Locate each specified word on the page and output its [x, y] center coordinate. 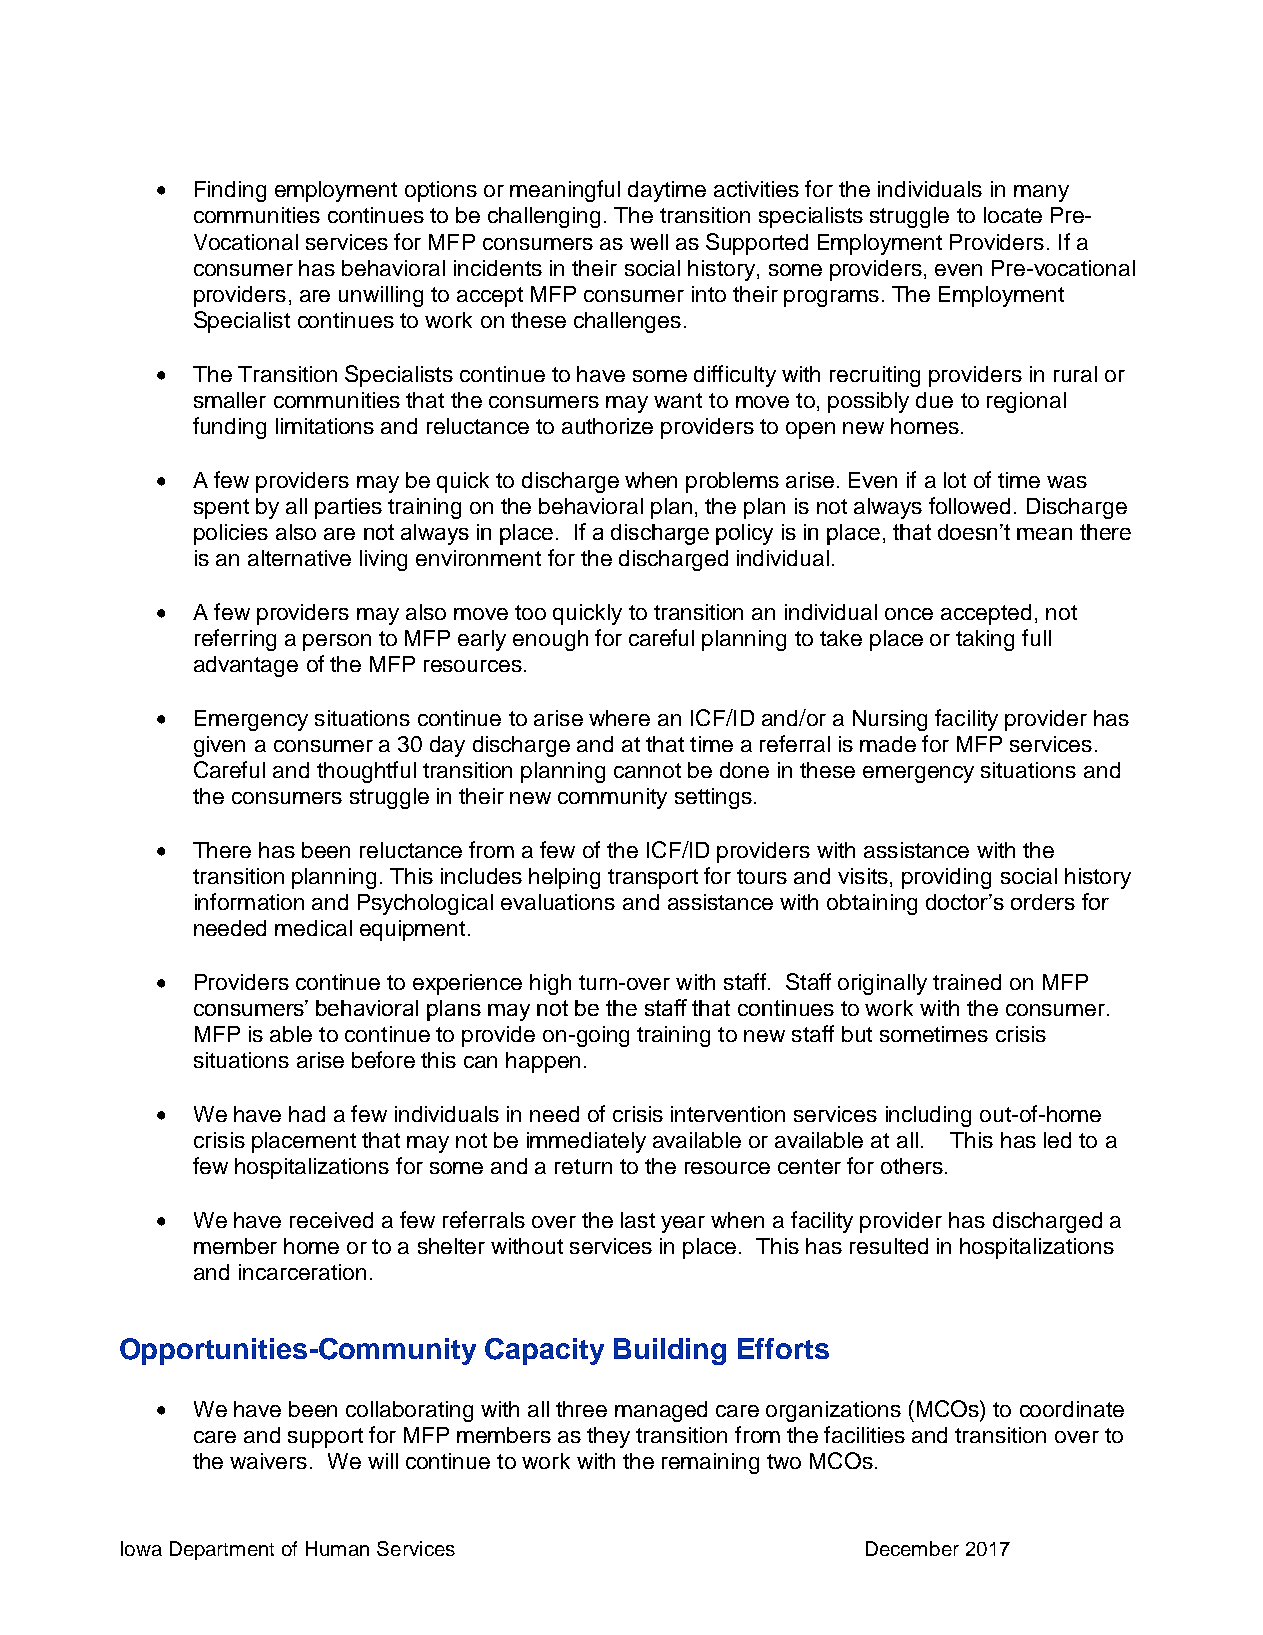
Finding [230, 191]
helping [564, 878]
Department [222, 1550]
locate [1013, 215]
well [649, 242]
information [249, 901]
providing [946, 878]
